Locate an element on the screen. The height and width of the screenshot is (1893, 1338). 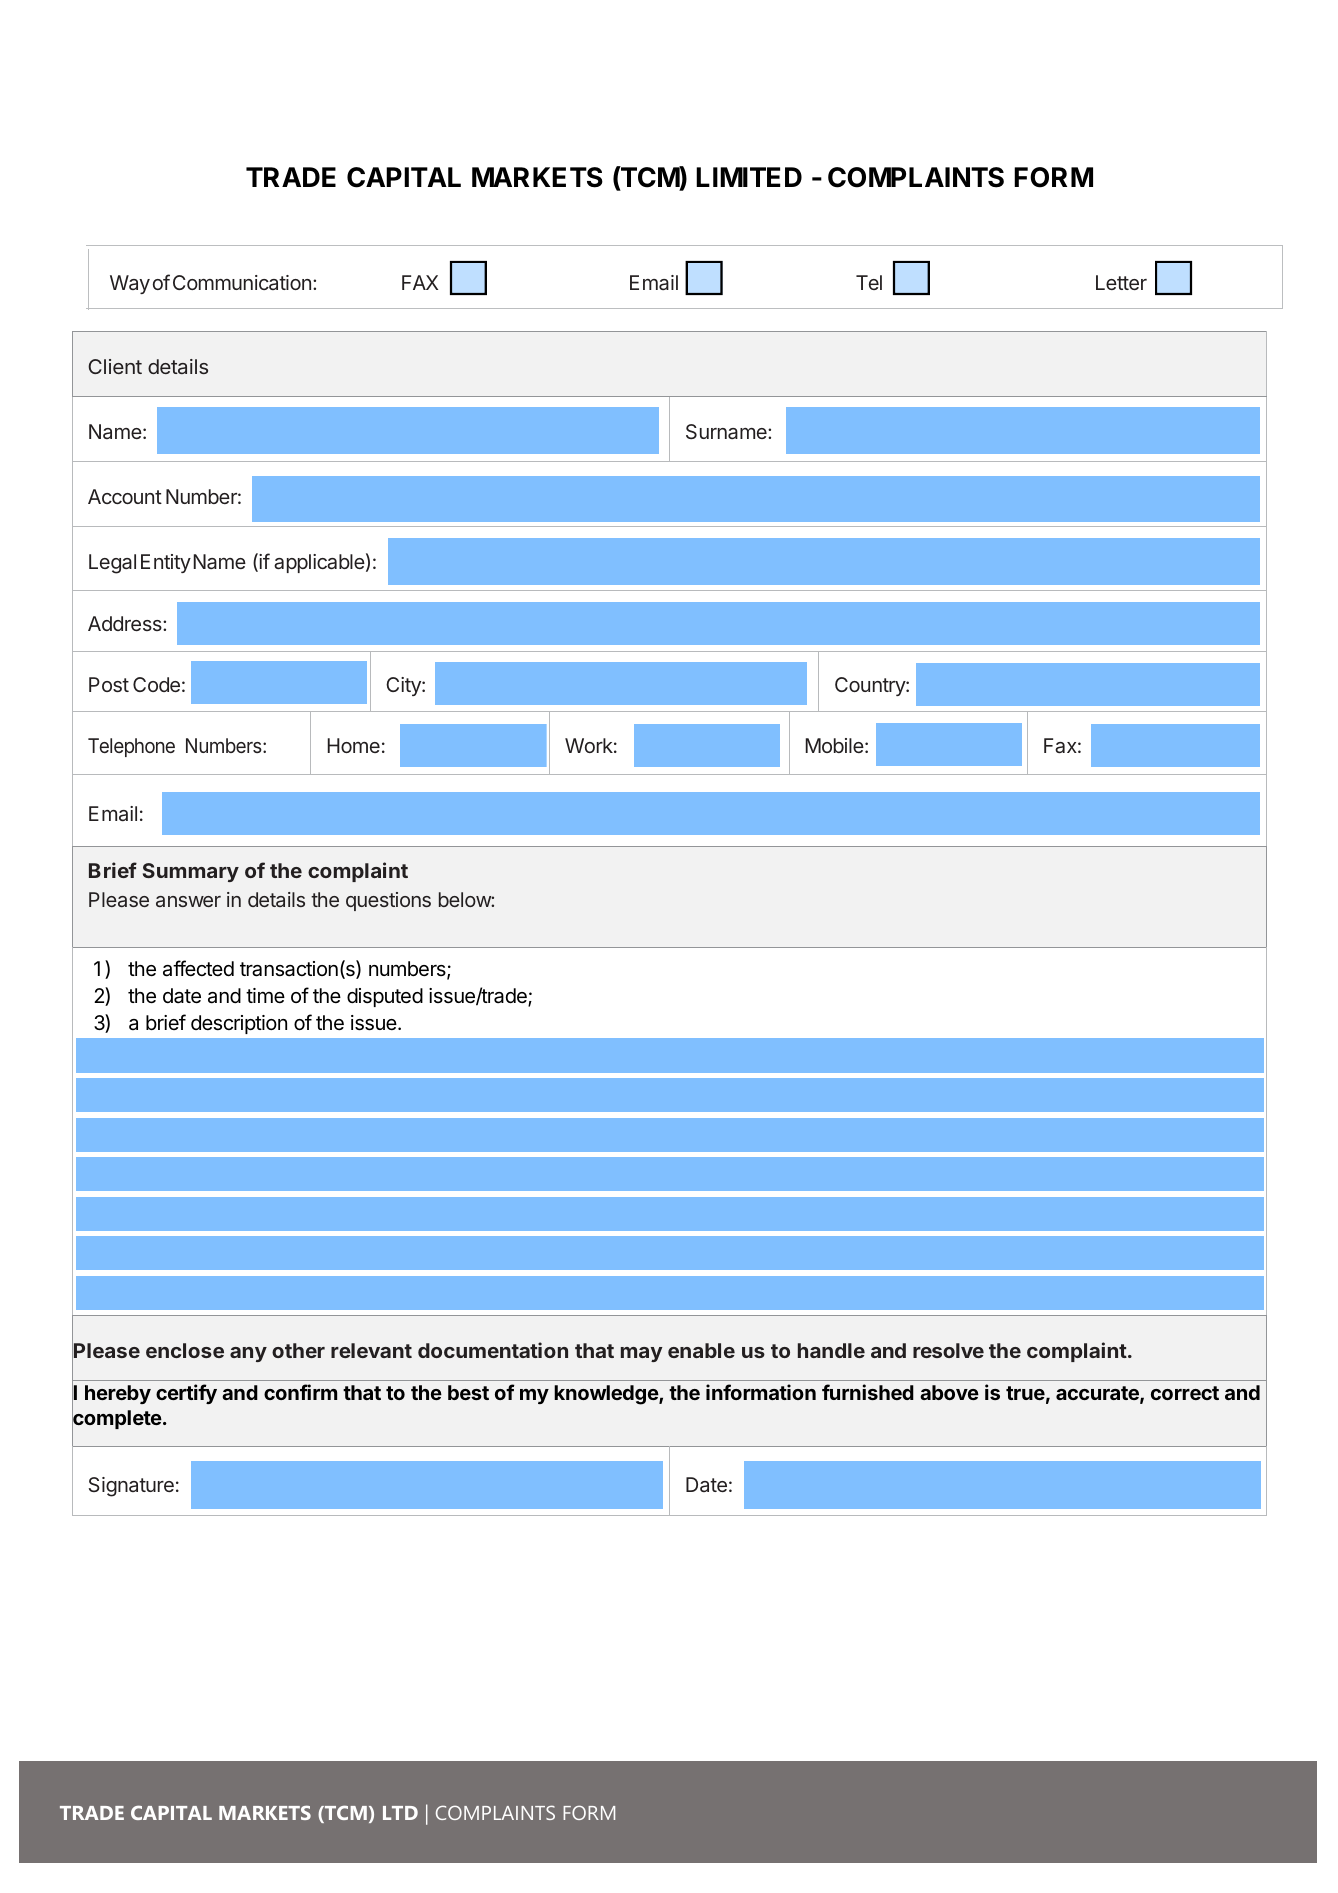
correct is located at coordinates (1185, 1393).
